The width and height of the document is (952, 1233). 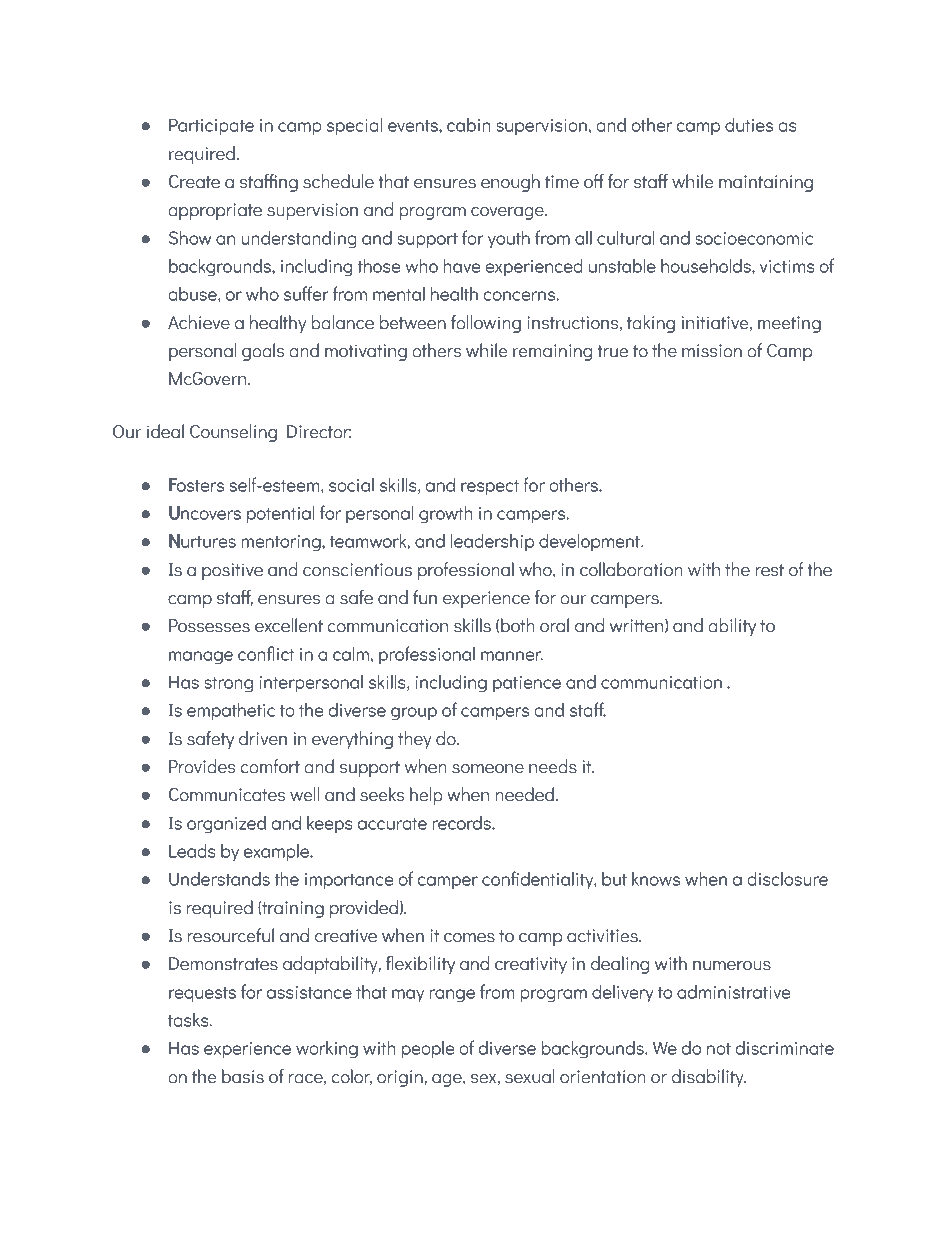 What do you see at coordinates (488, 769) in the document?
I see `someone` at bounding box center [488, 769].
